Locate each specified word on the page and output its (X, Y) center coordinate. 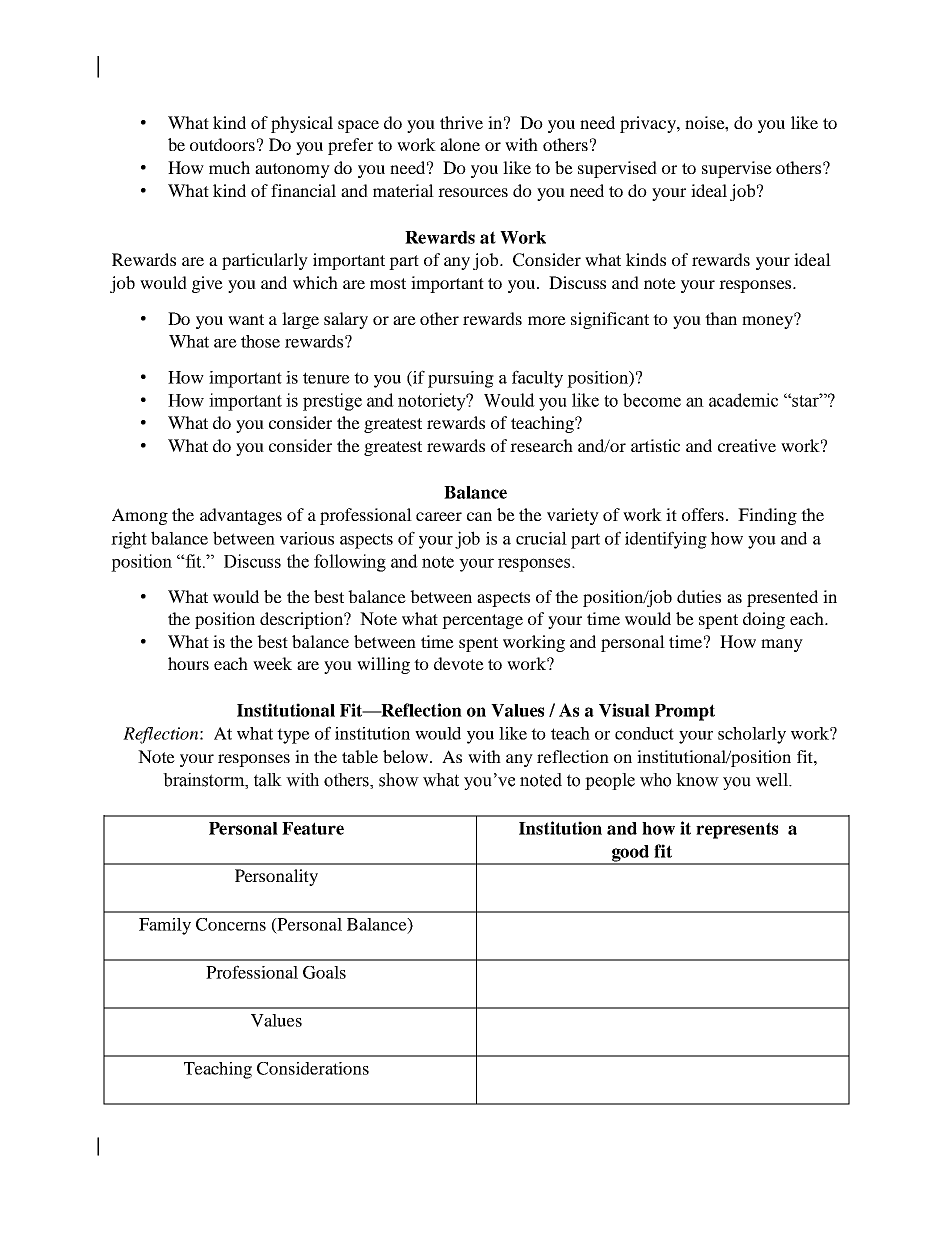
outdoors (222, 144)
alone (460, 144)
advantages (241, 516)
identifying (666, 540)
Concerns (231, 924)
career (439, 516)
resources (473, 192)
